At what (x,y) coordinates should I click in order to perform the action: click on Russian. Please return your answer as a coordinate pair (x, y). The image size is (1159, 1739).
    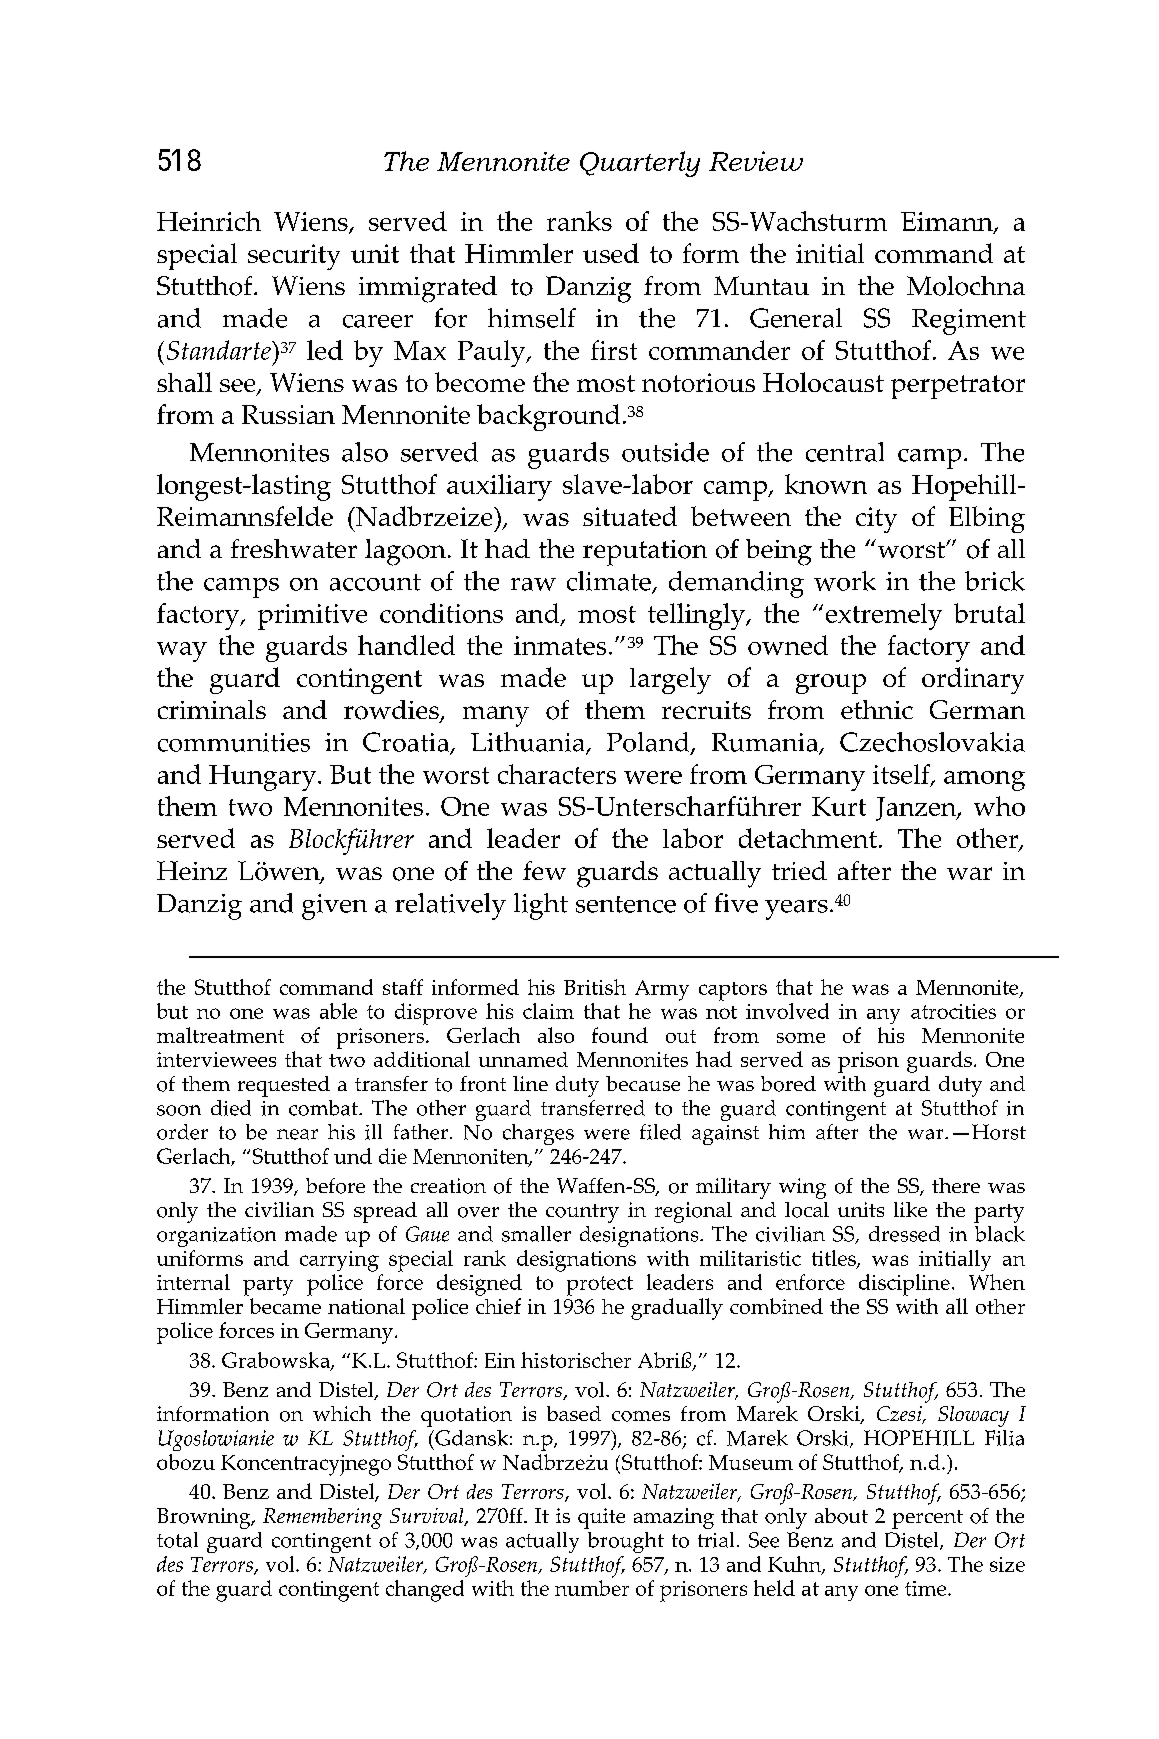
    Looking at the image, I should click on (288, 414).
